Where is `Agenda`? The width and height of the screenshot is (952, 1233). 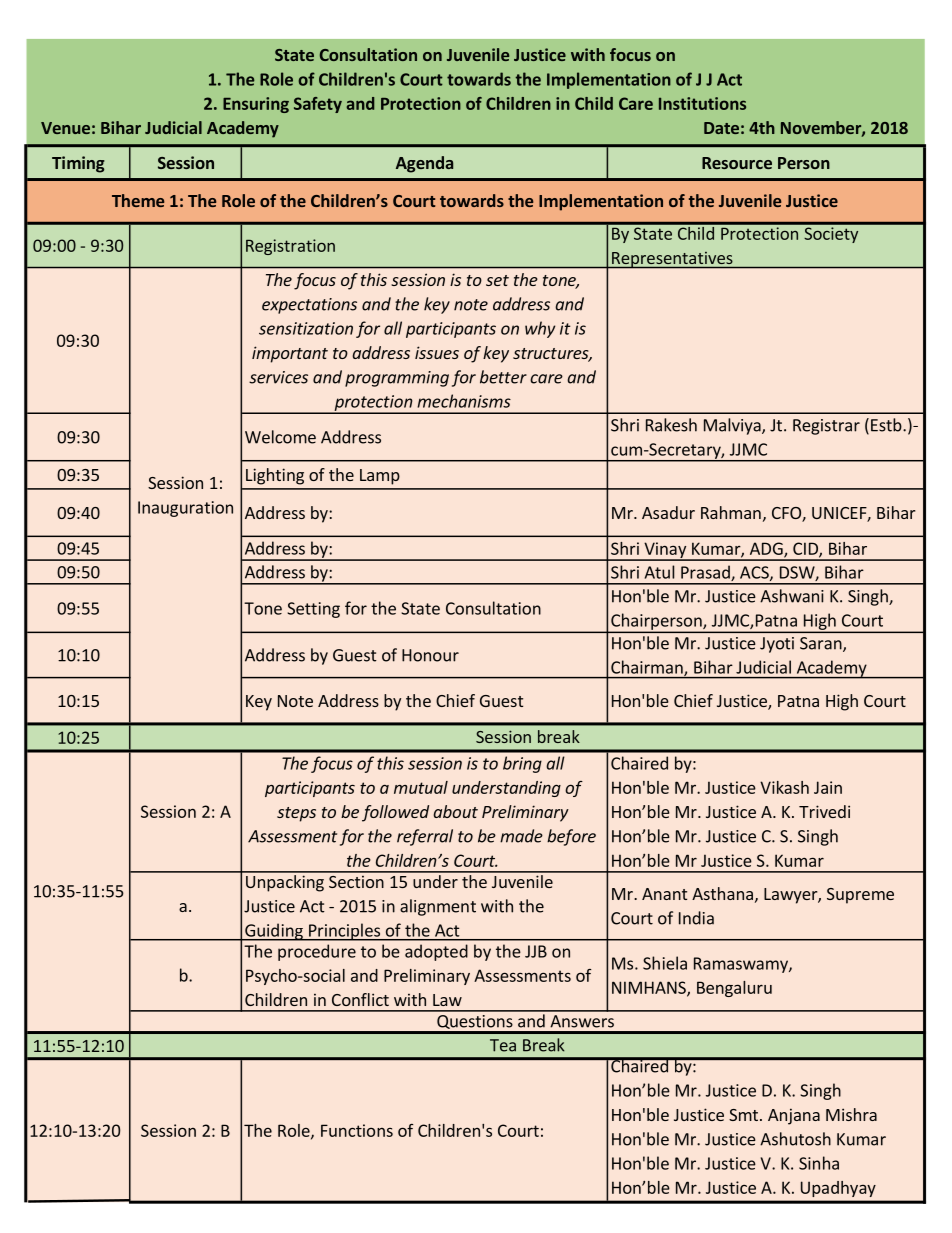
Agenda is located at coordinates (424, 164).
